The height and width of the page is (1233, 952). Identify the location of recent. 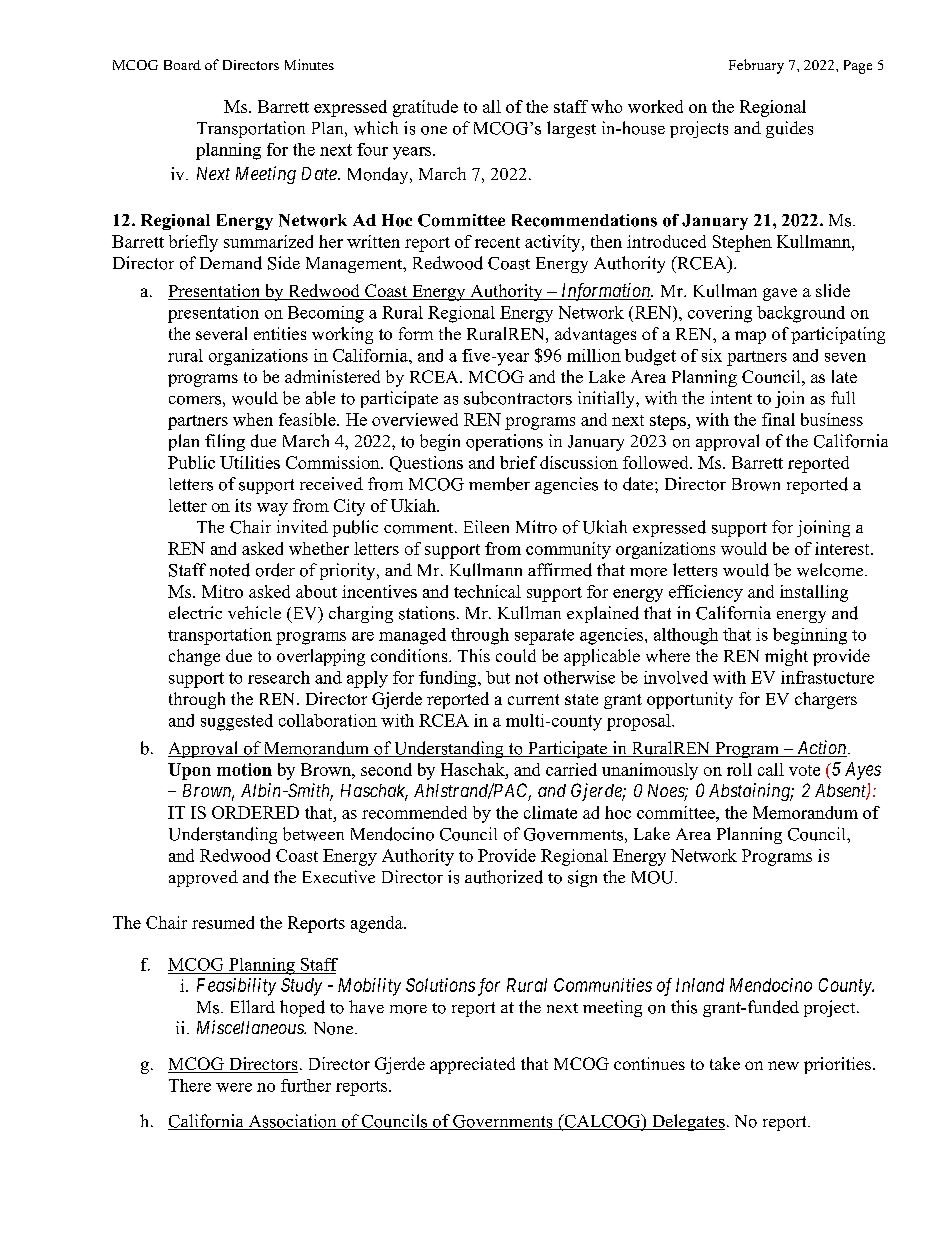
(497, 242).
